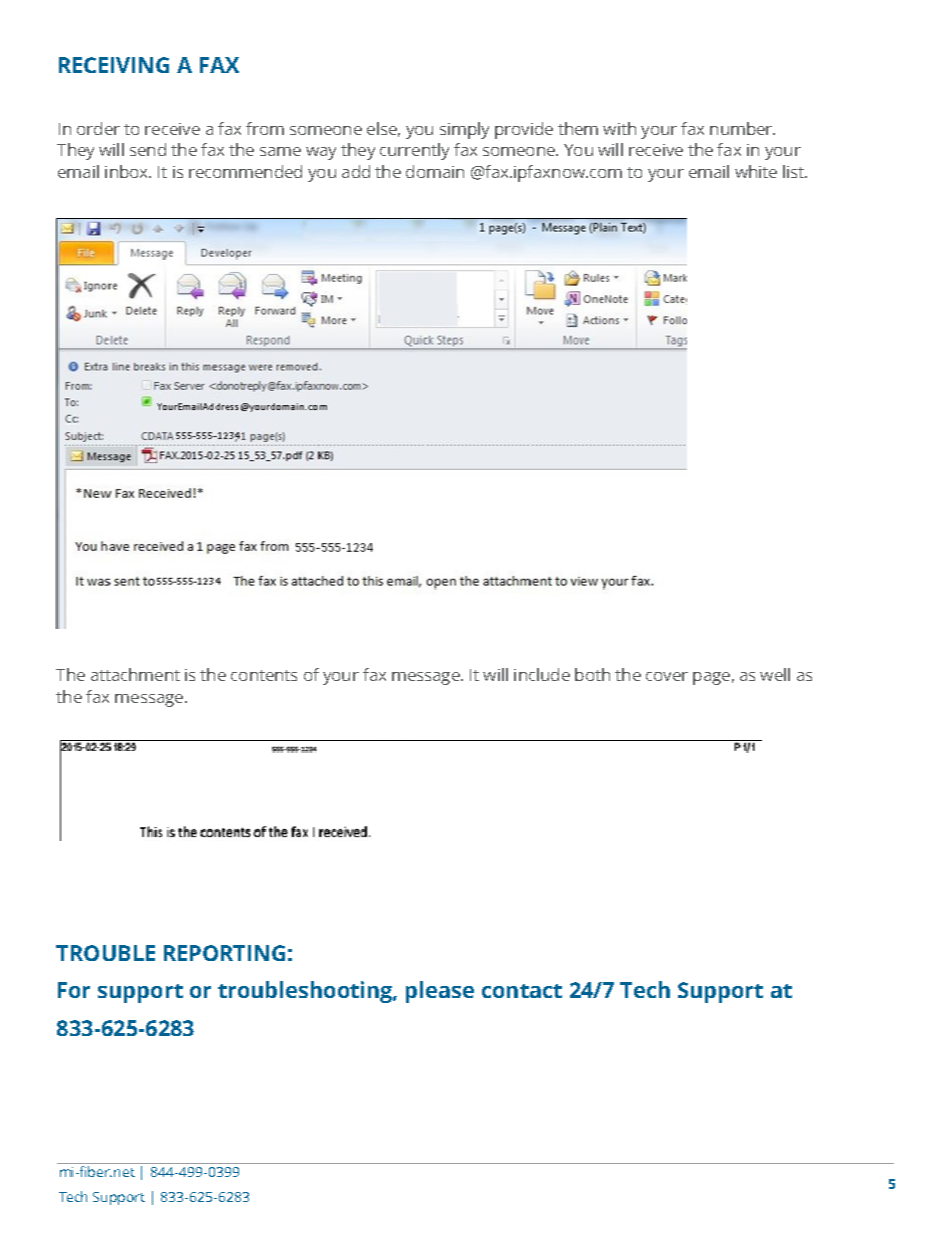 The height and width of the page is (1233, 952). What do you see at coordinates (742, 128) in the page?
I see `number` at bounding box center [742, 128].
